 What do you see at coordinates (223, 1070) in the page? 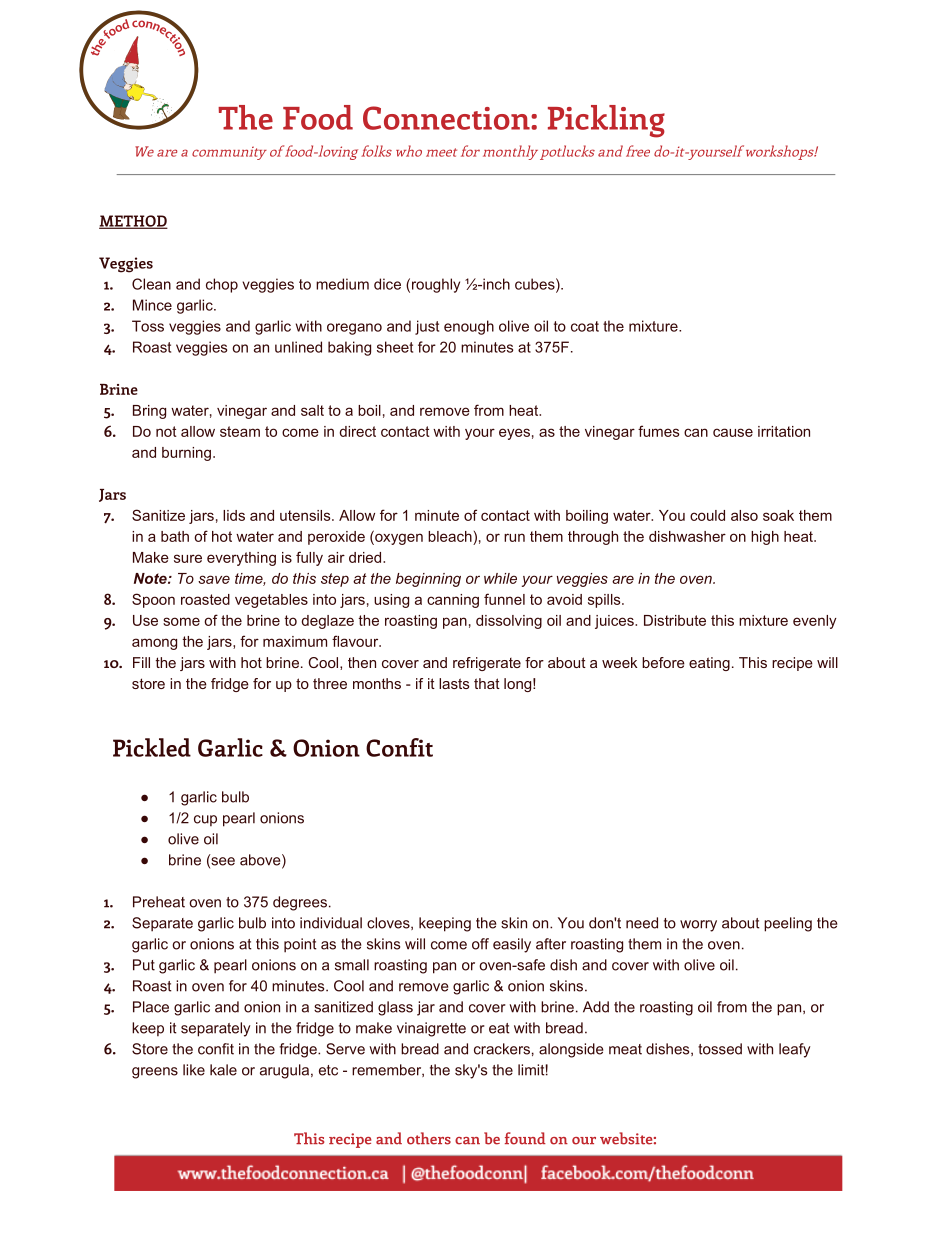
I see `kale` at bounding box center [223, 1070].
